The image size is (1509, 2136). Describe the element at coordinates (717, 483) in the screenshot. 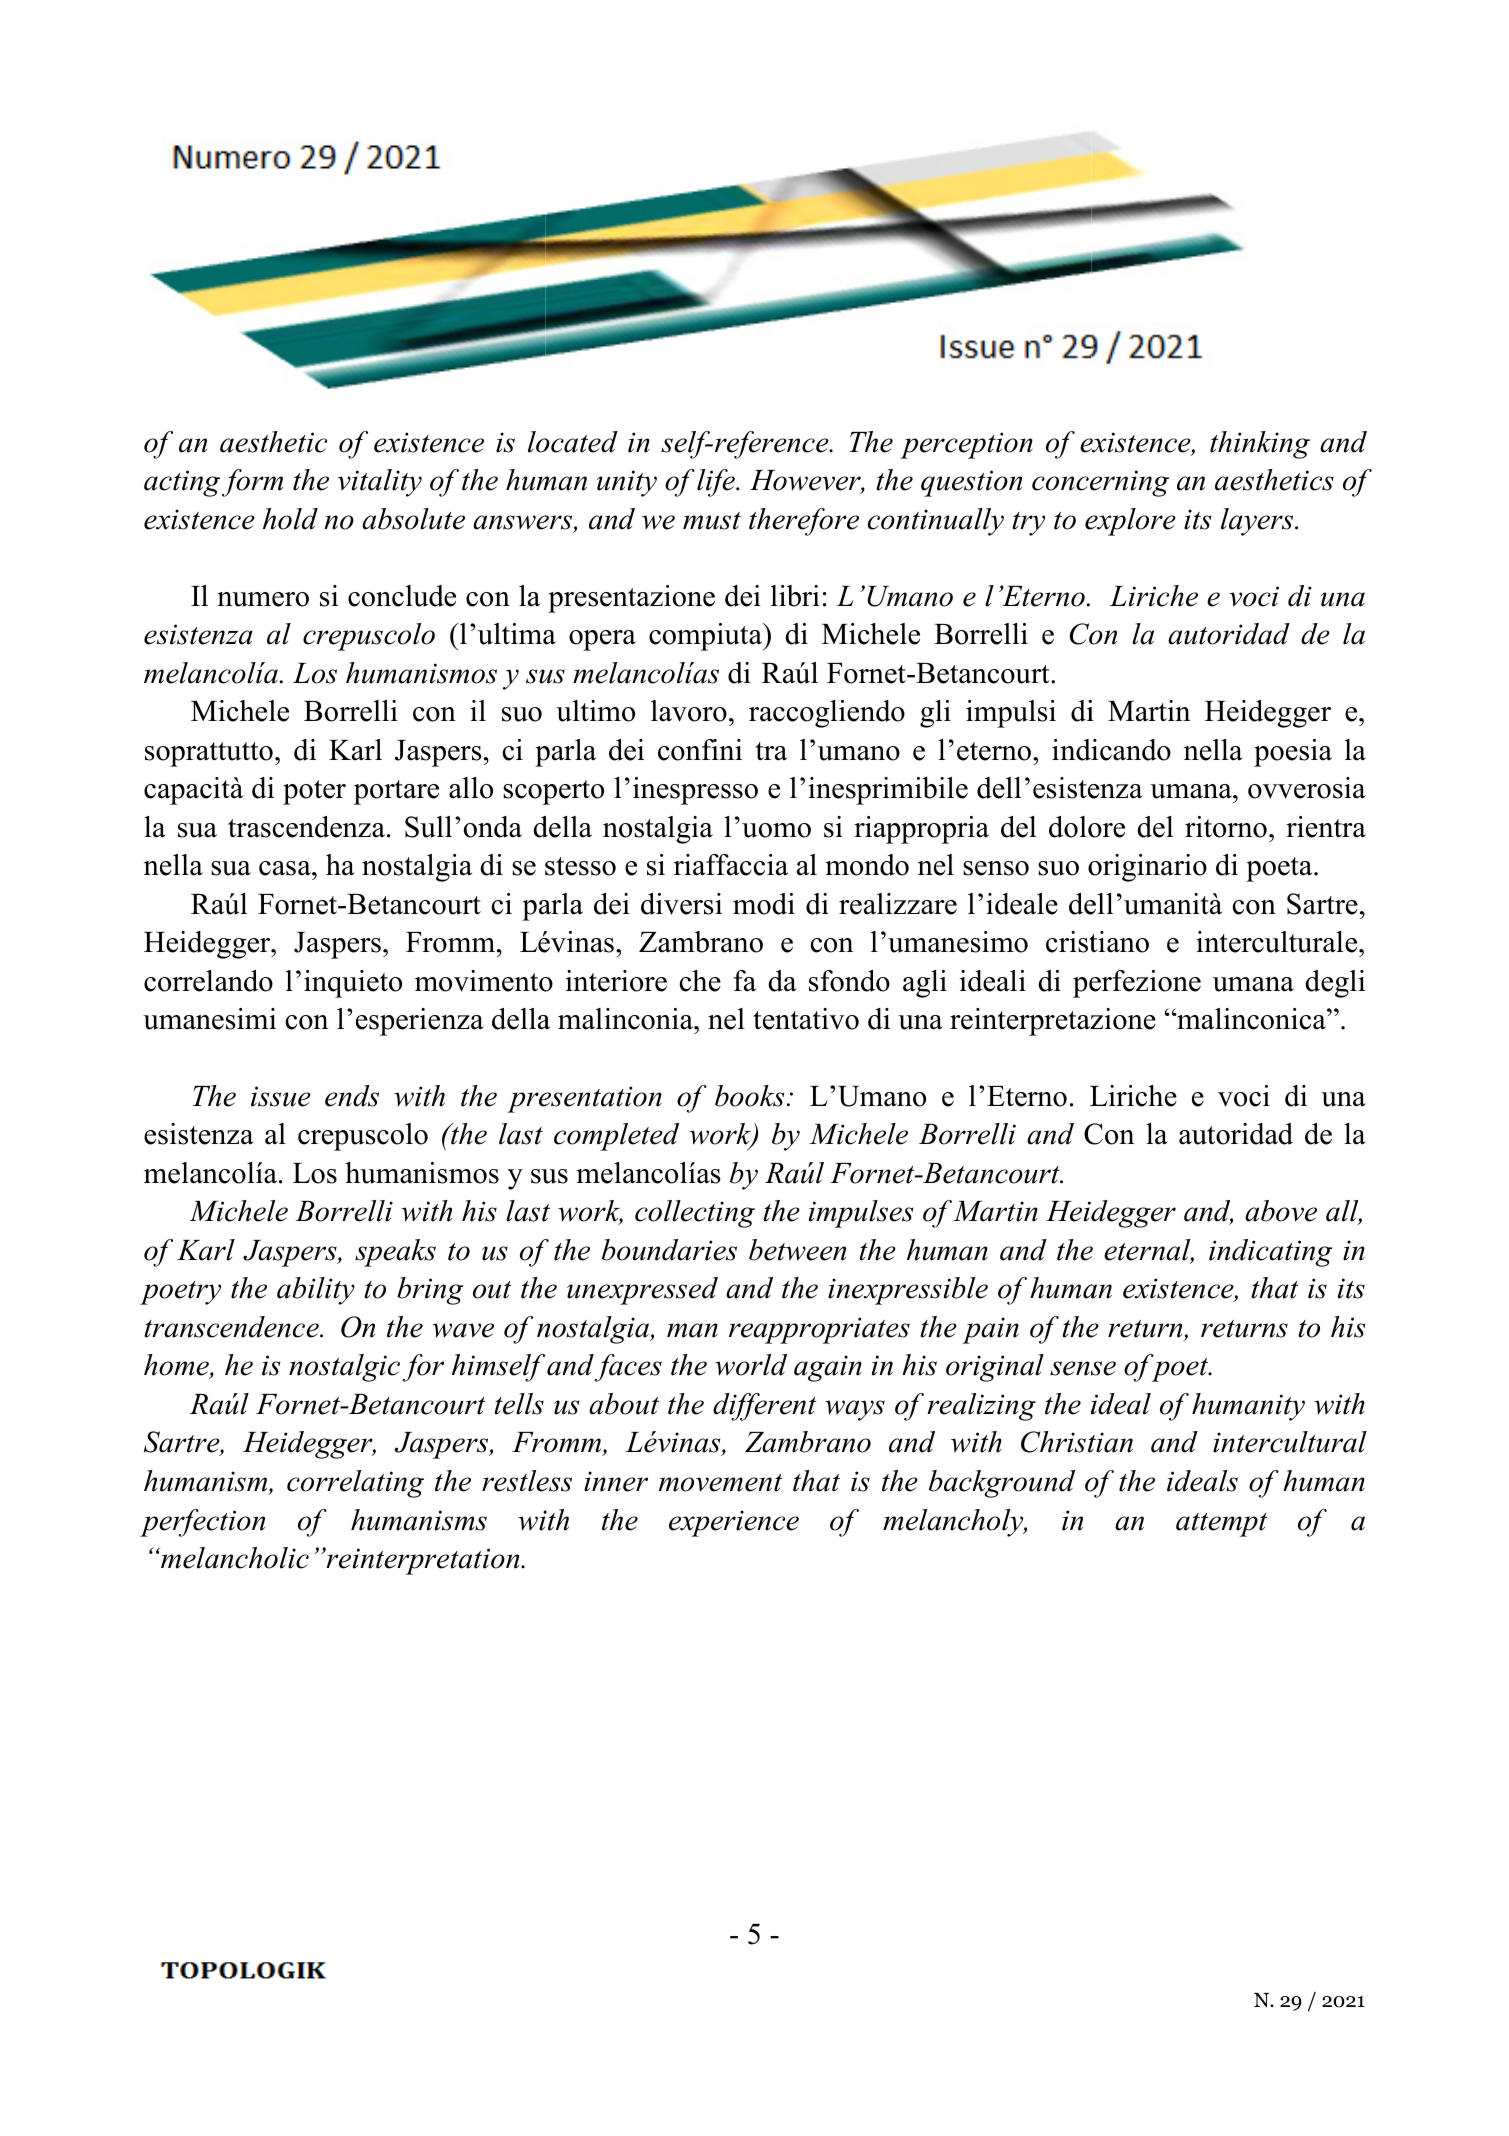

I see `life` at that location.
